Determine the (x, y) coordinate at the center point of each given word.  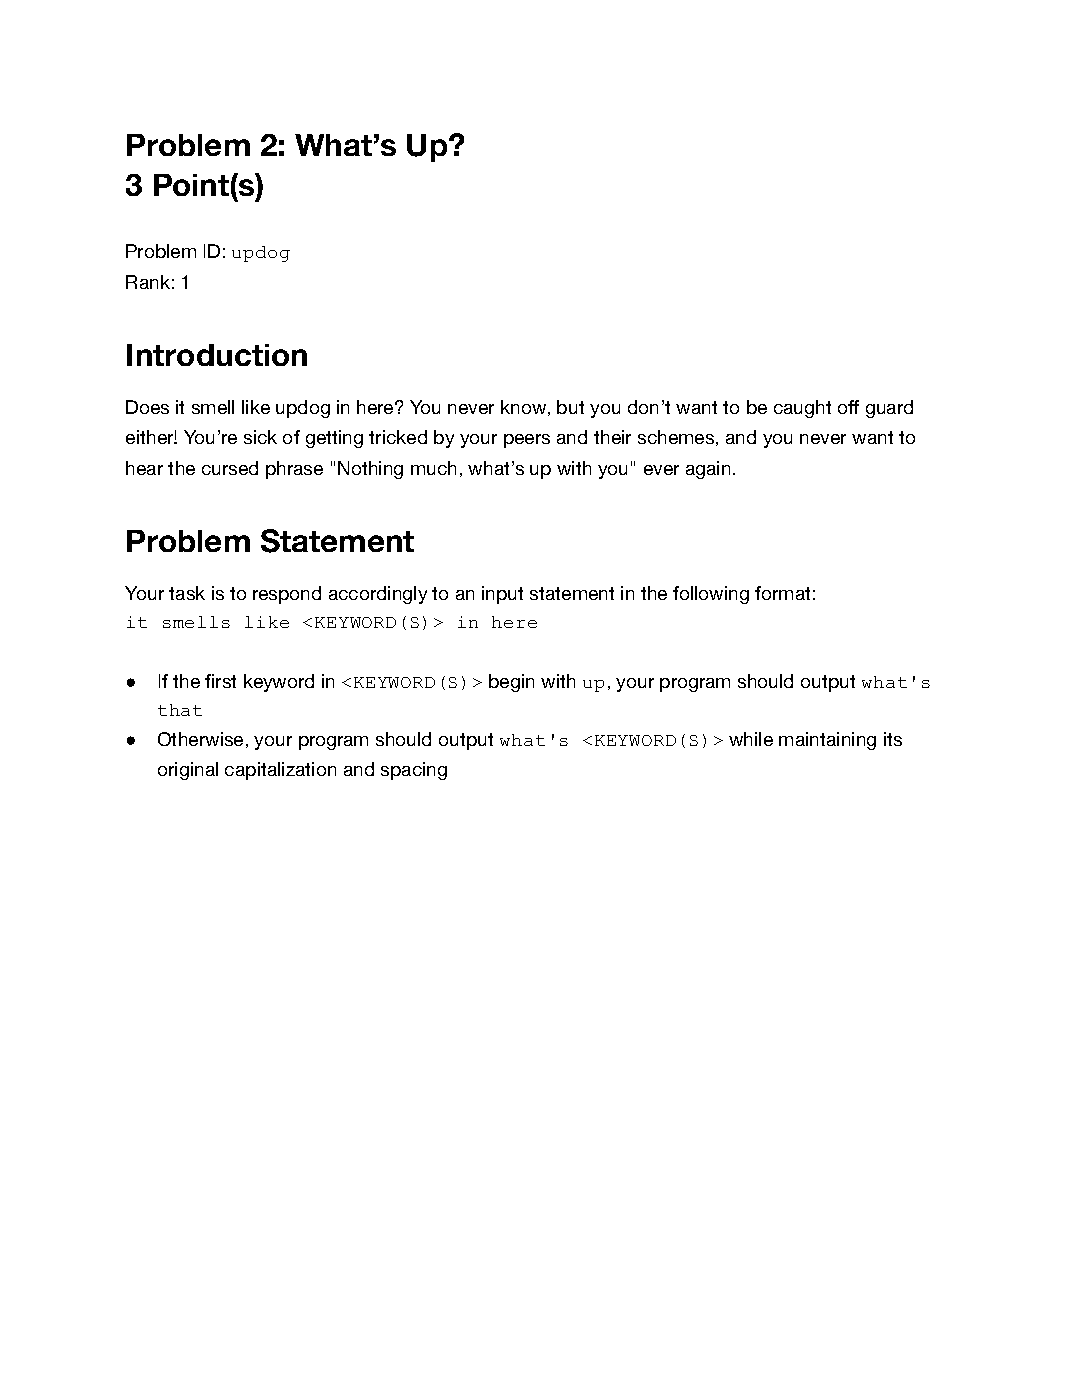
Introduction (217, 355)
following (711, 595)
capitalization (280, 771)
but (570, 407)
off (848, 407)
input (502, 595)
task (187, 593)
